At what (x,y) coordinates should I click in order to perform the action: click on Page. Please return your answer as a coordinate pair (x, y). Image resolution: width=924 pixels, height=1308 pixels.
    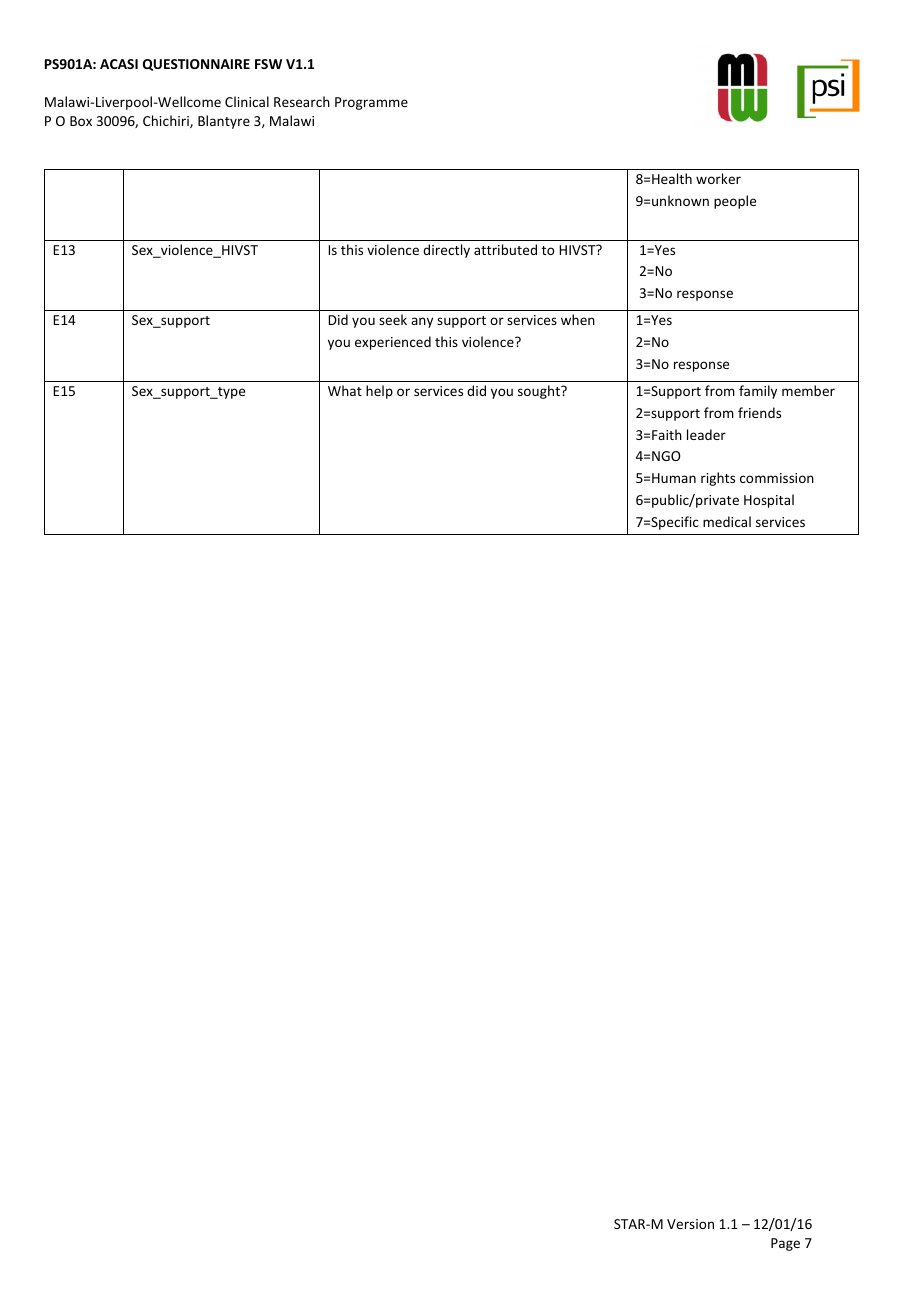
    Looking at the image, I should click on (785, 1244).
